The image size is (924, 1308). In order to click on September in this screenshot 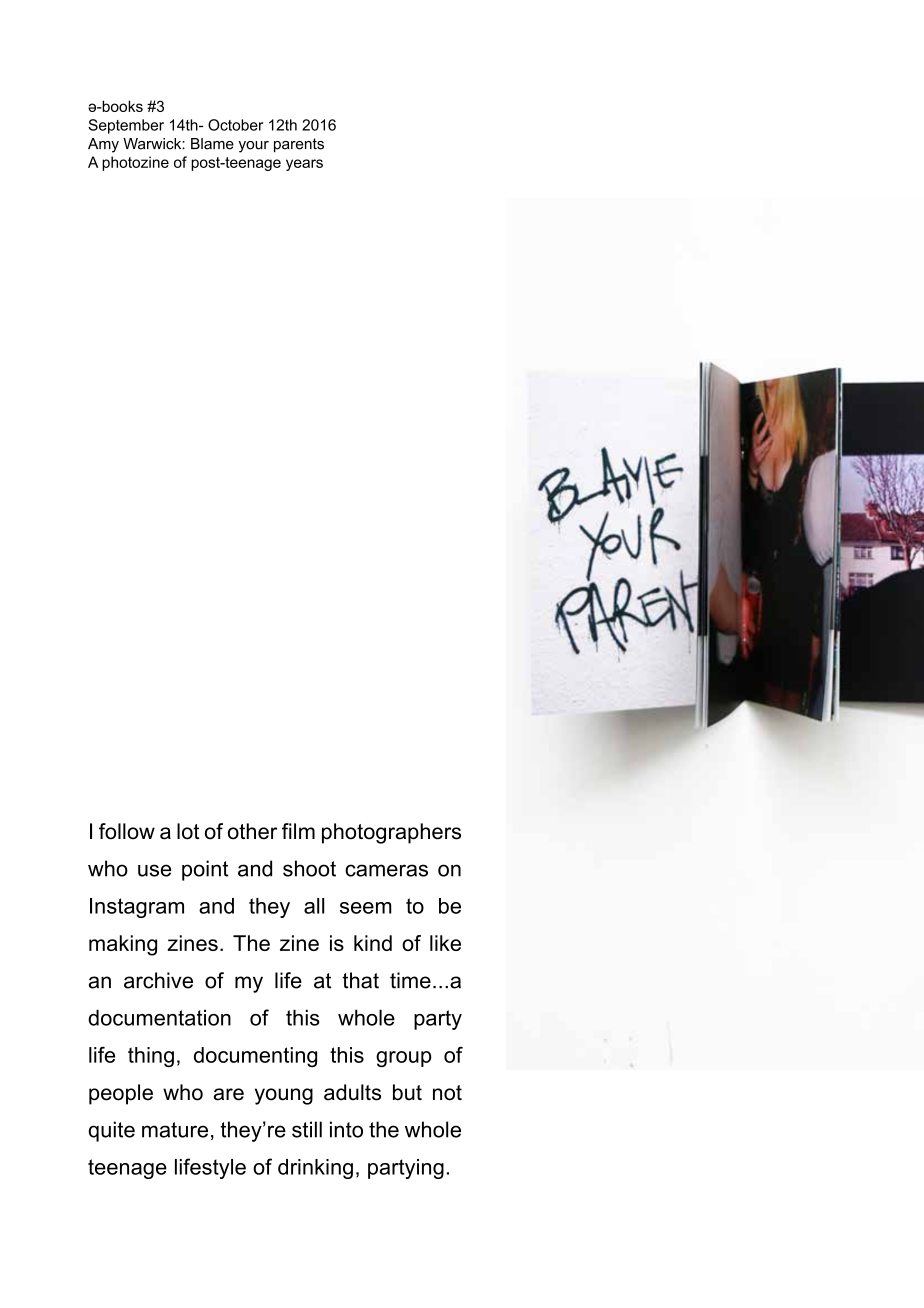, I will do `click(126, 126)`.
